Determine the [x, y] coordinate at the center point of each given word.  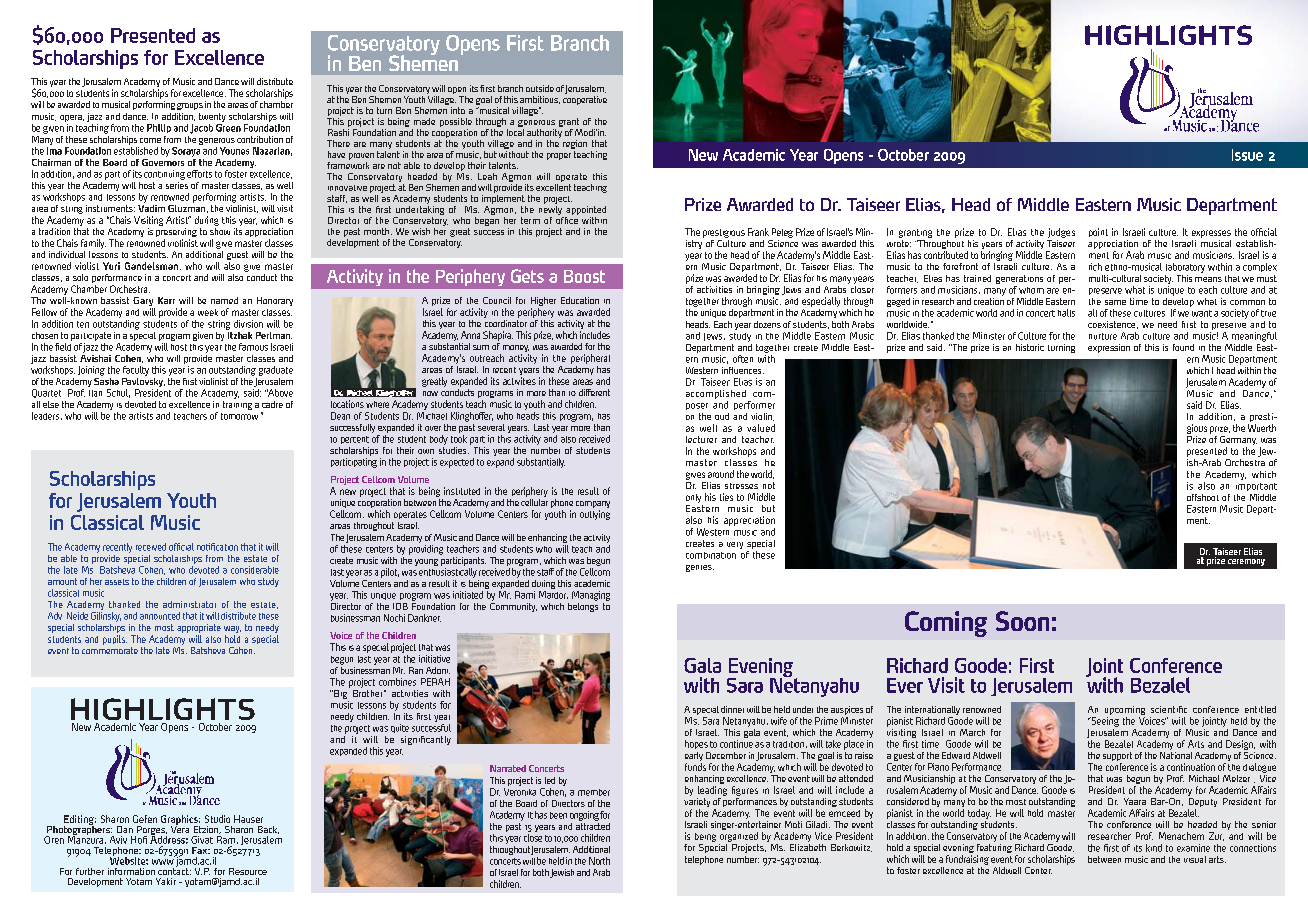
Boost [584, 276]
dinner [732, 709]
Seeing [1104, 722]
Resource [248, 871]
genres [700, 568]
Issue [1247, 155]
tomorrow [239, 416]
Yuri [111, 266]
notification [217, 547]
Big [341, 694]
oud [722, 416]
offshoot [1203, 497]
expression [1109, 348]
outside [540, 88]
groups [190, 106]
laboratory [1185, 268]
